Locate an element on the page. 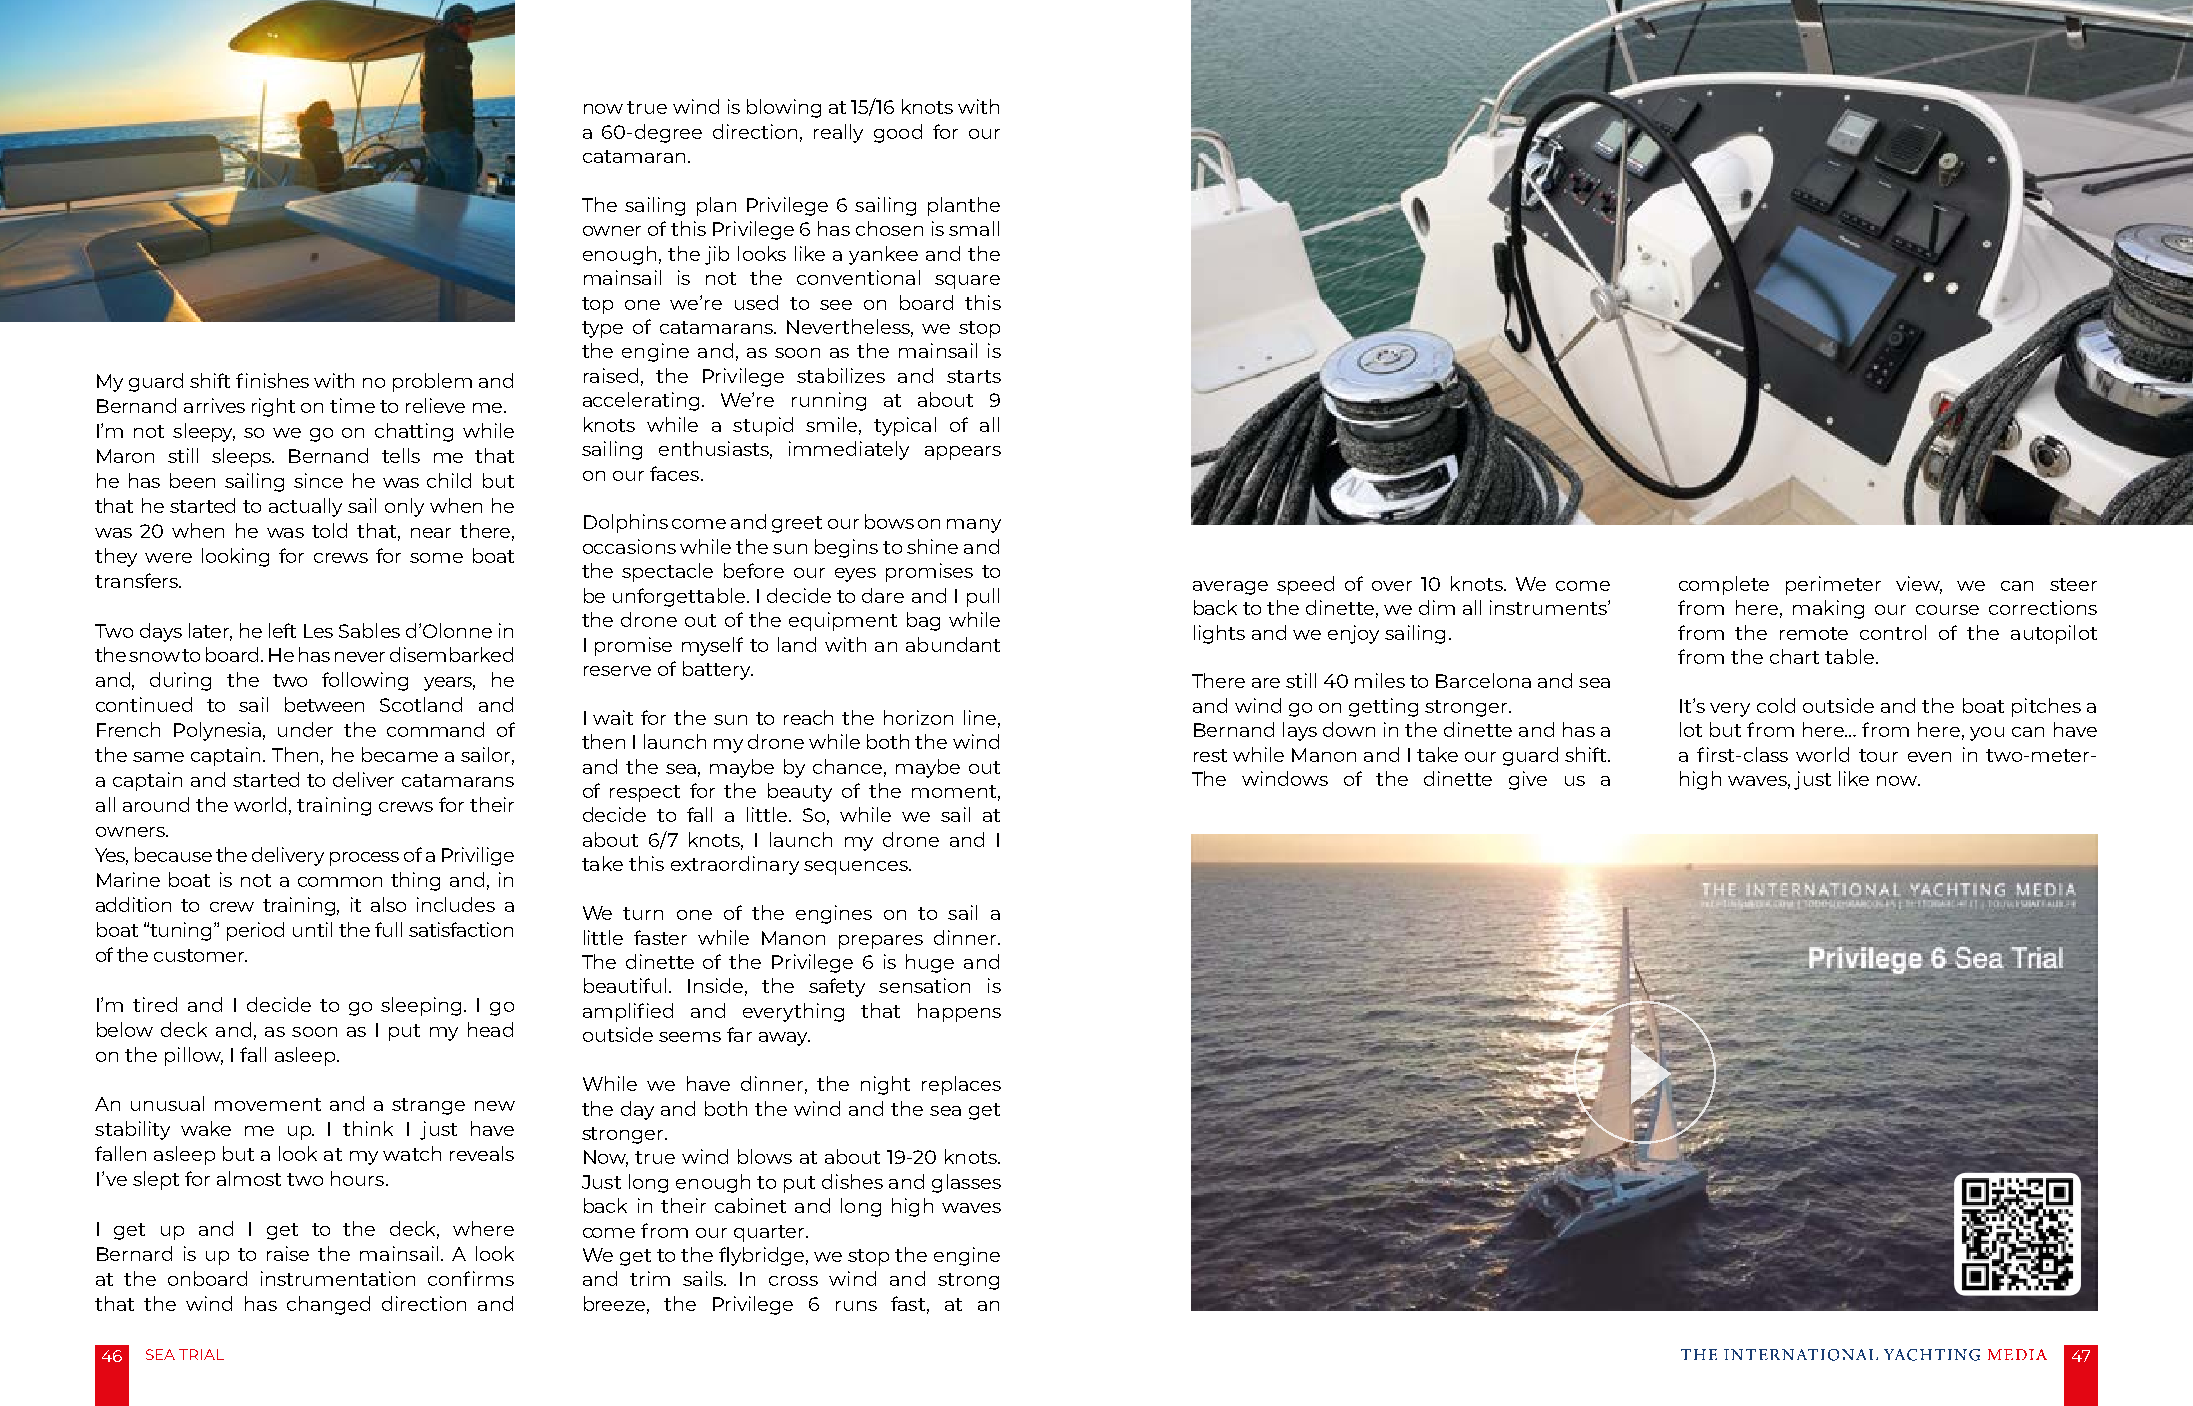 The image size is (2193, 1406). good is located at coordinates (898, 133).
